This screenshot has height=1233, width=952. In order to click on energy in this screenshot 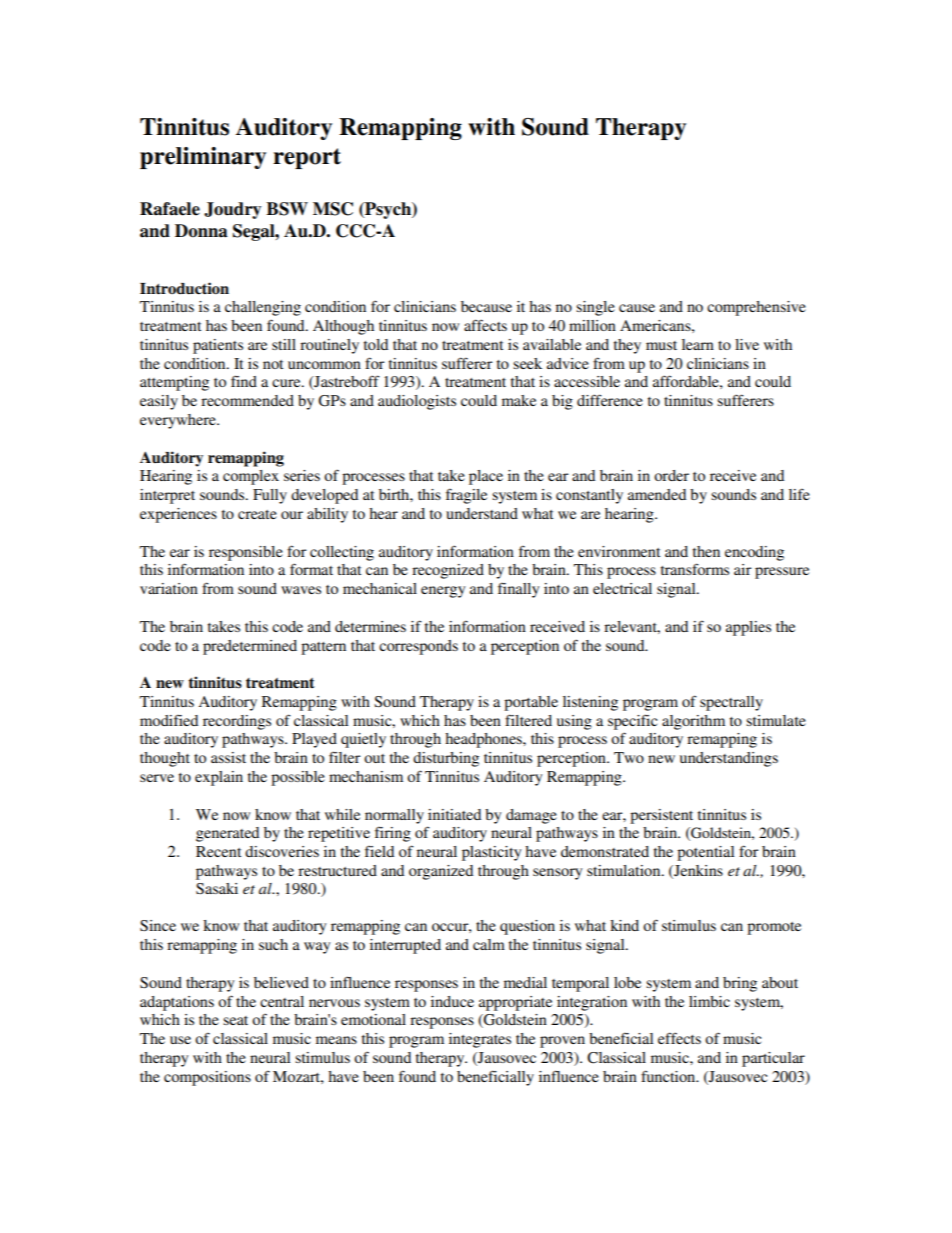, I will do `click(443, 592)`.
